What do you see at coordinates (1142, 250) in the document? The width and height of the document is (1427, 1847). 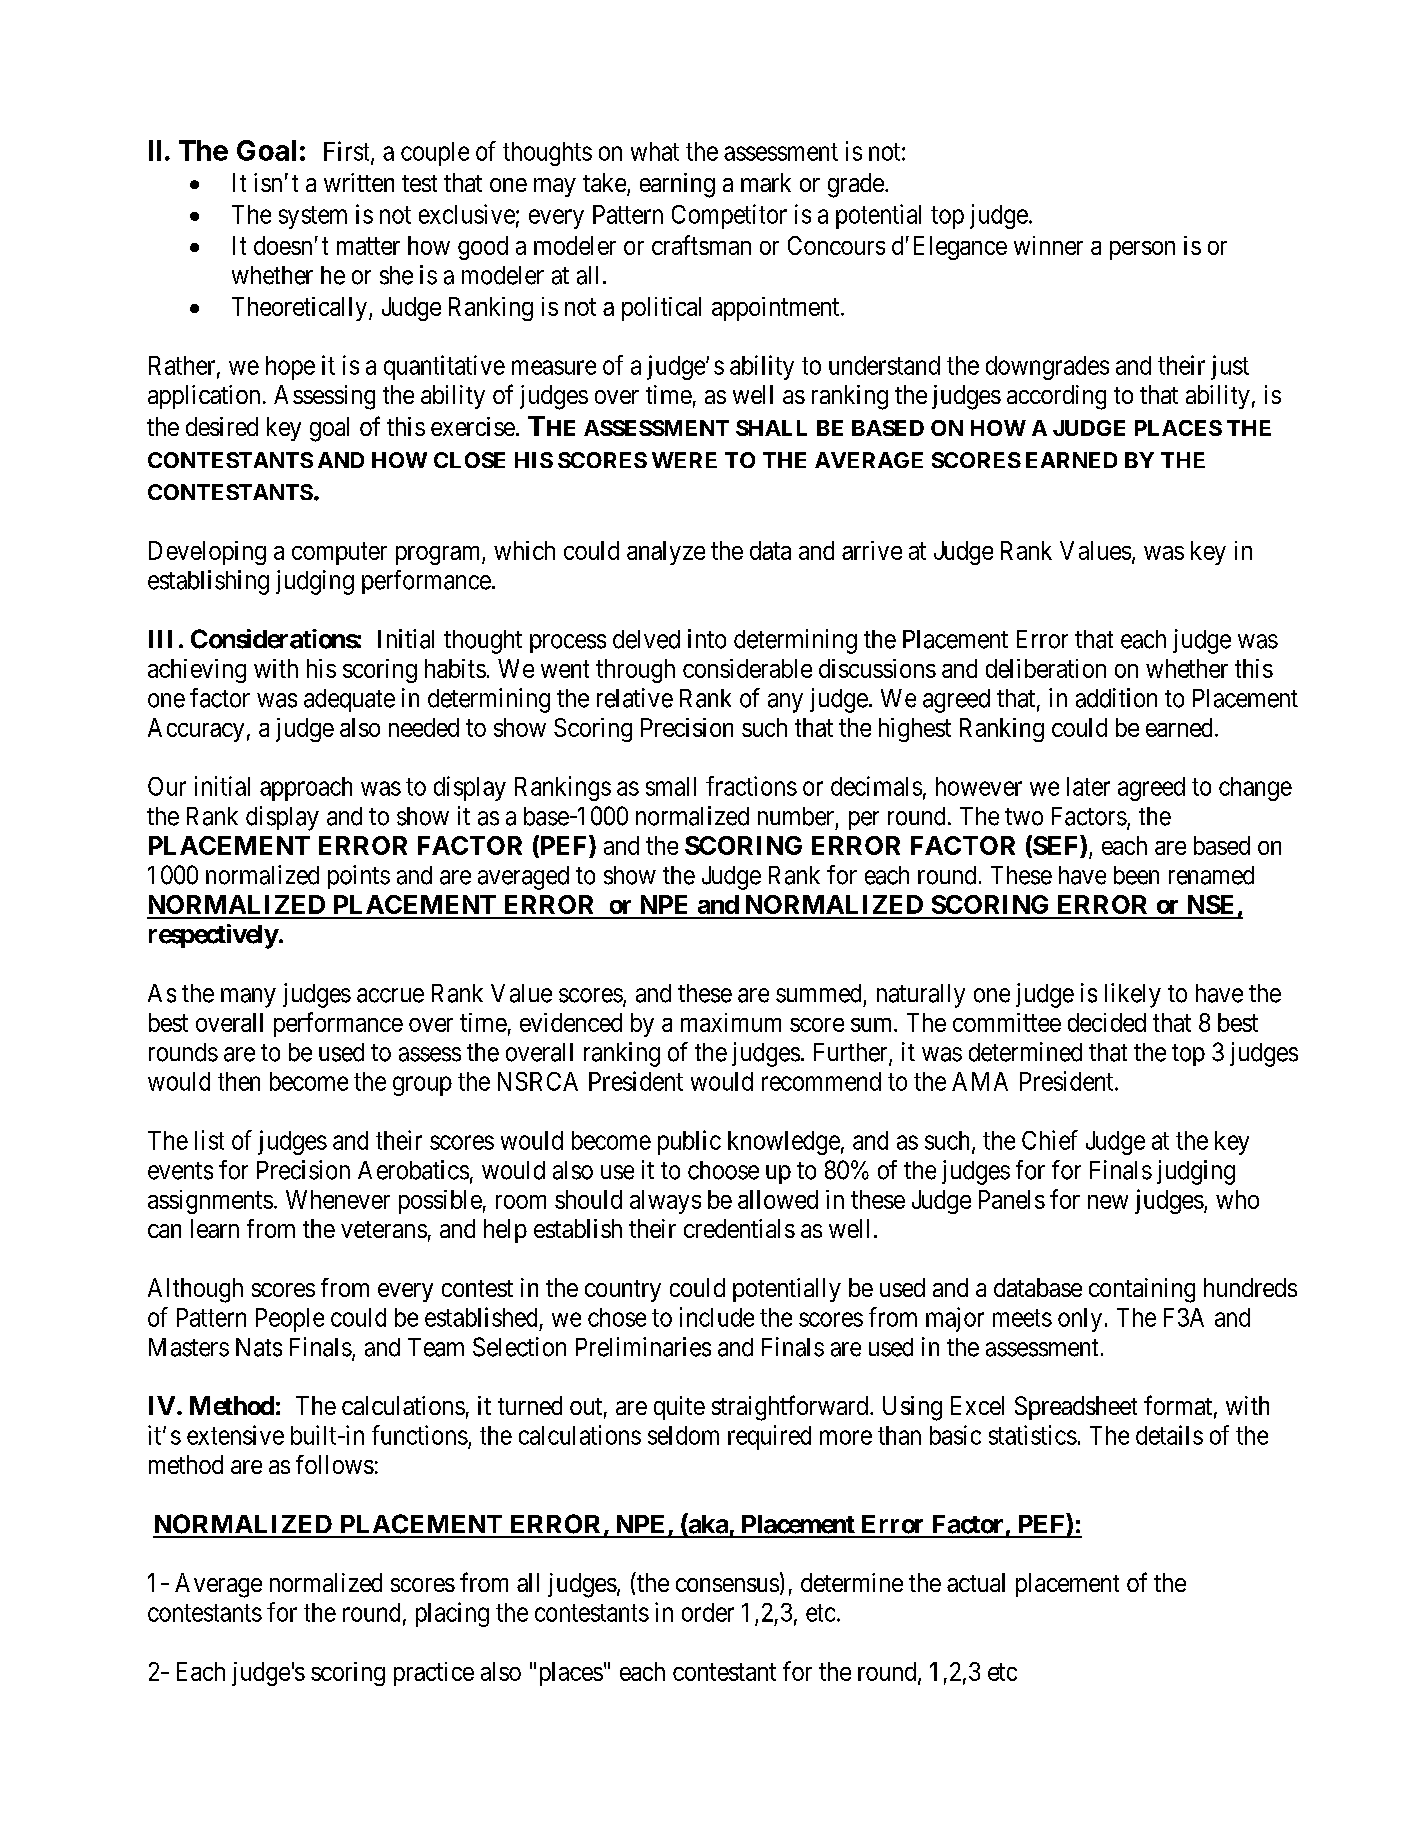 I see `person` at bounding box center [1142, 250].
